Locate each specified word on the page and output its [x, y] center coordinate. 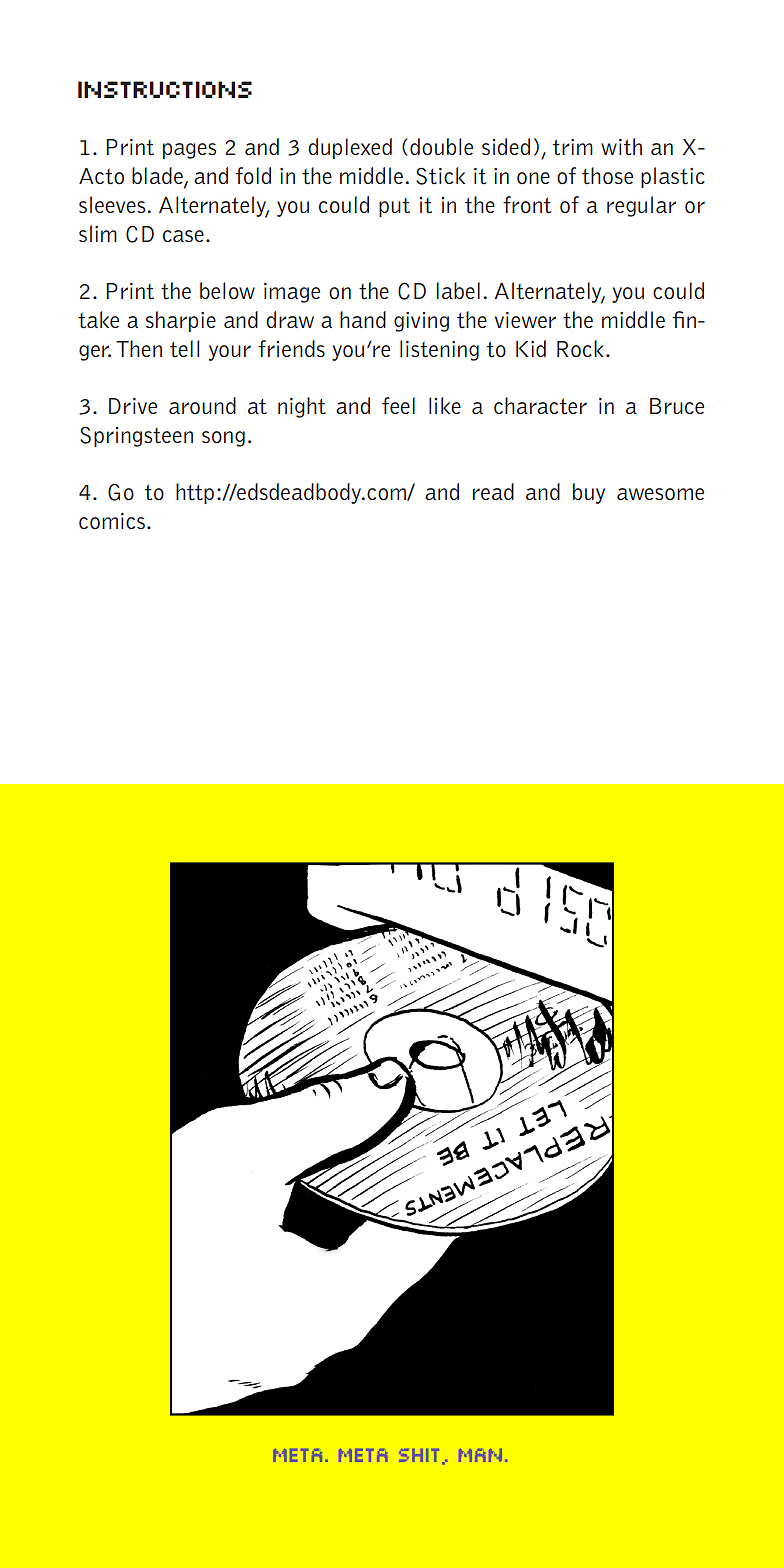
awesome [660, 494]
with [621, 147]
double [441, 146]
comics [112, 521]
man [480, 1455]
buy [589, 493]
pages [189, 151]
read [493, 491]
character [540, 406]
